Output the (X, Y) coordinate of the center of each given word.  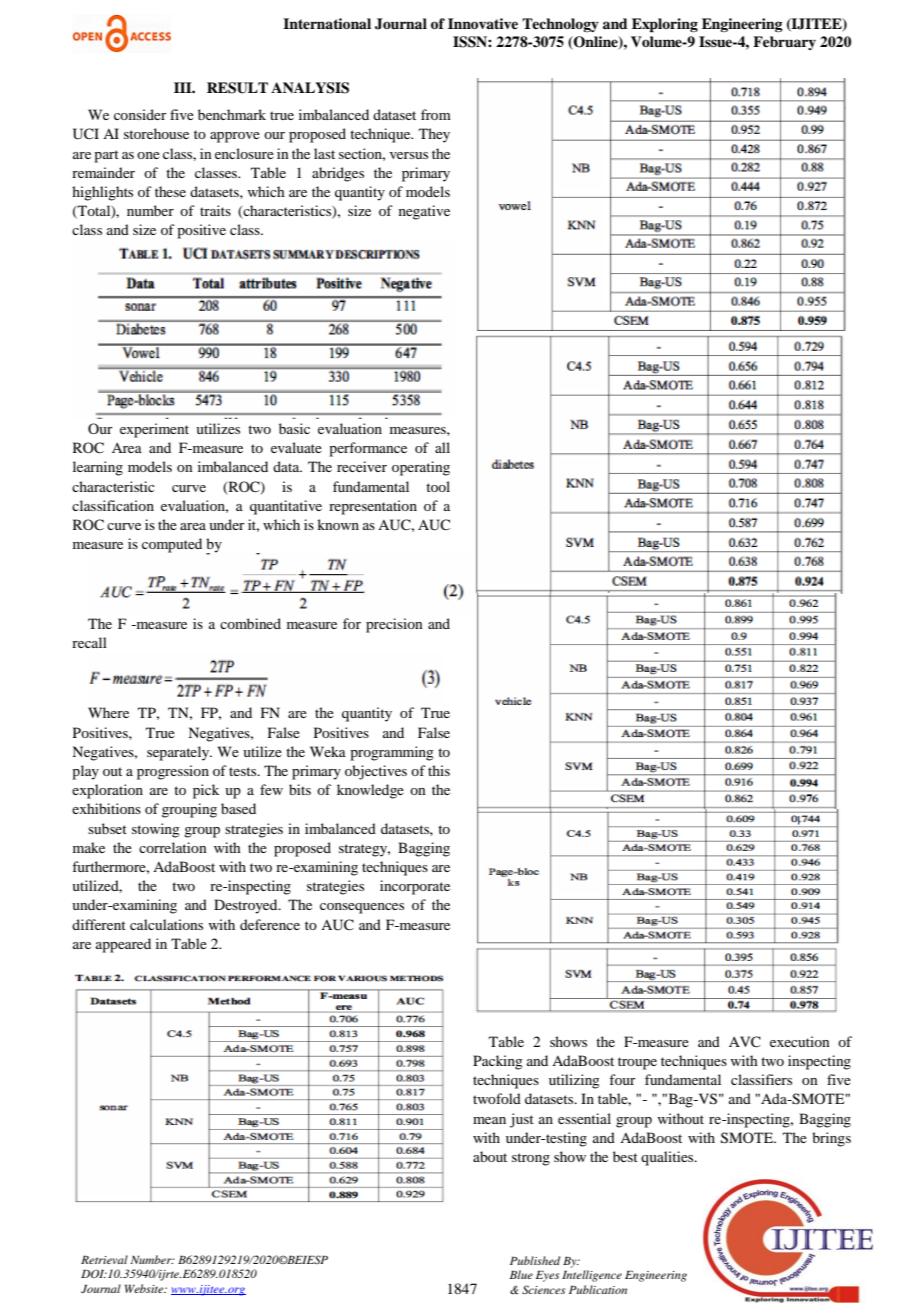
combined (250, 623)
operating (421, 468)
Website (145, 1288)
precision (394, 625)
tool (438, 486)
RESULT (237, 88)
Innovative (483, 23)
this (439, 770)
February (784, 43)
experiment (154, 430)
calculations (166, 924)
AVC (745, 1042)
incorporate (415, 887)
